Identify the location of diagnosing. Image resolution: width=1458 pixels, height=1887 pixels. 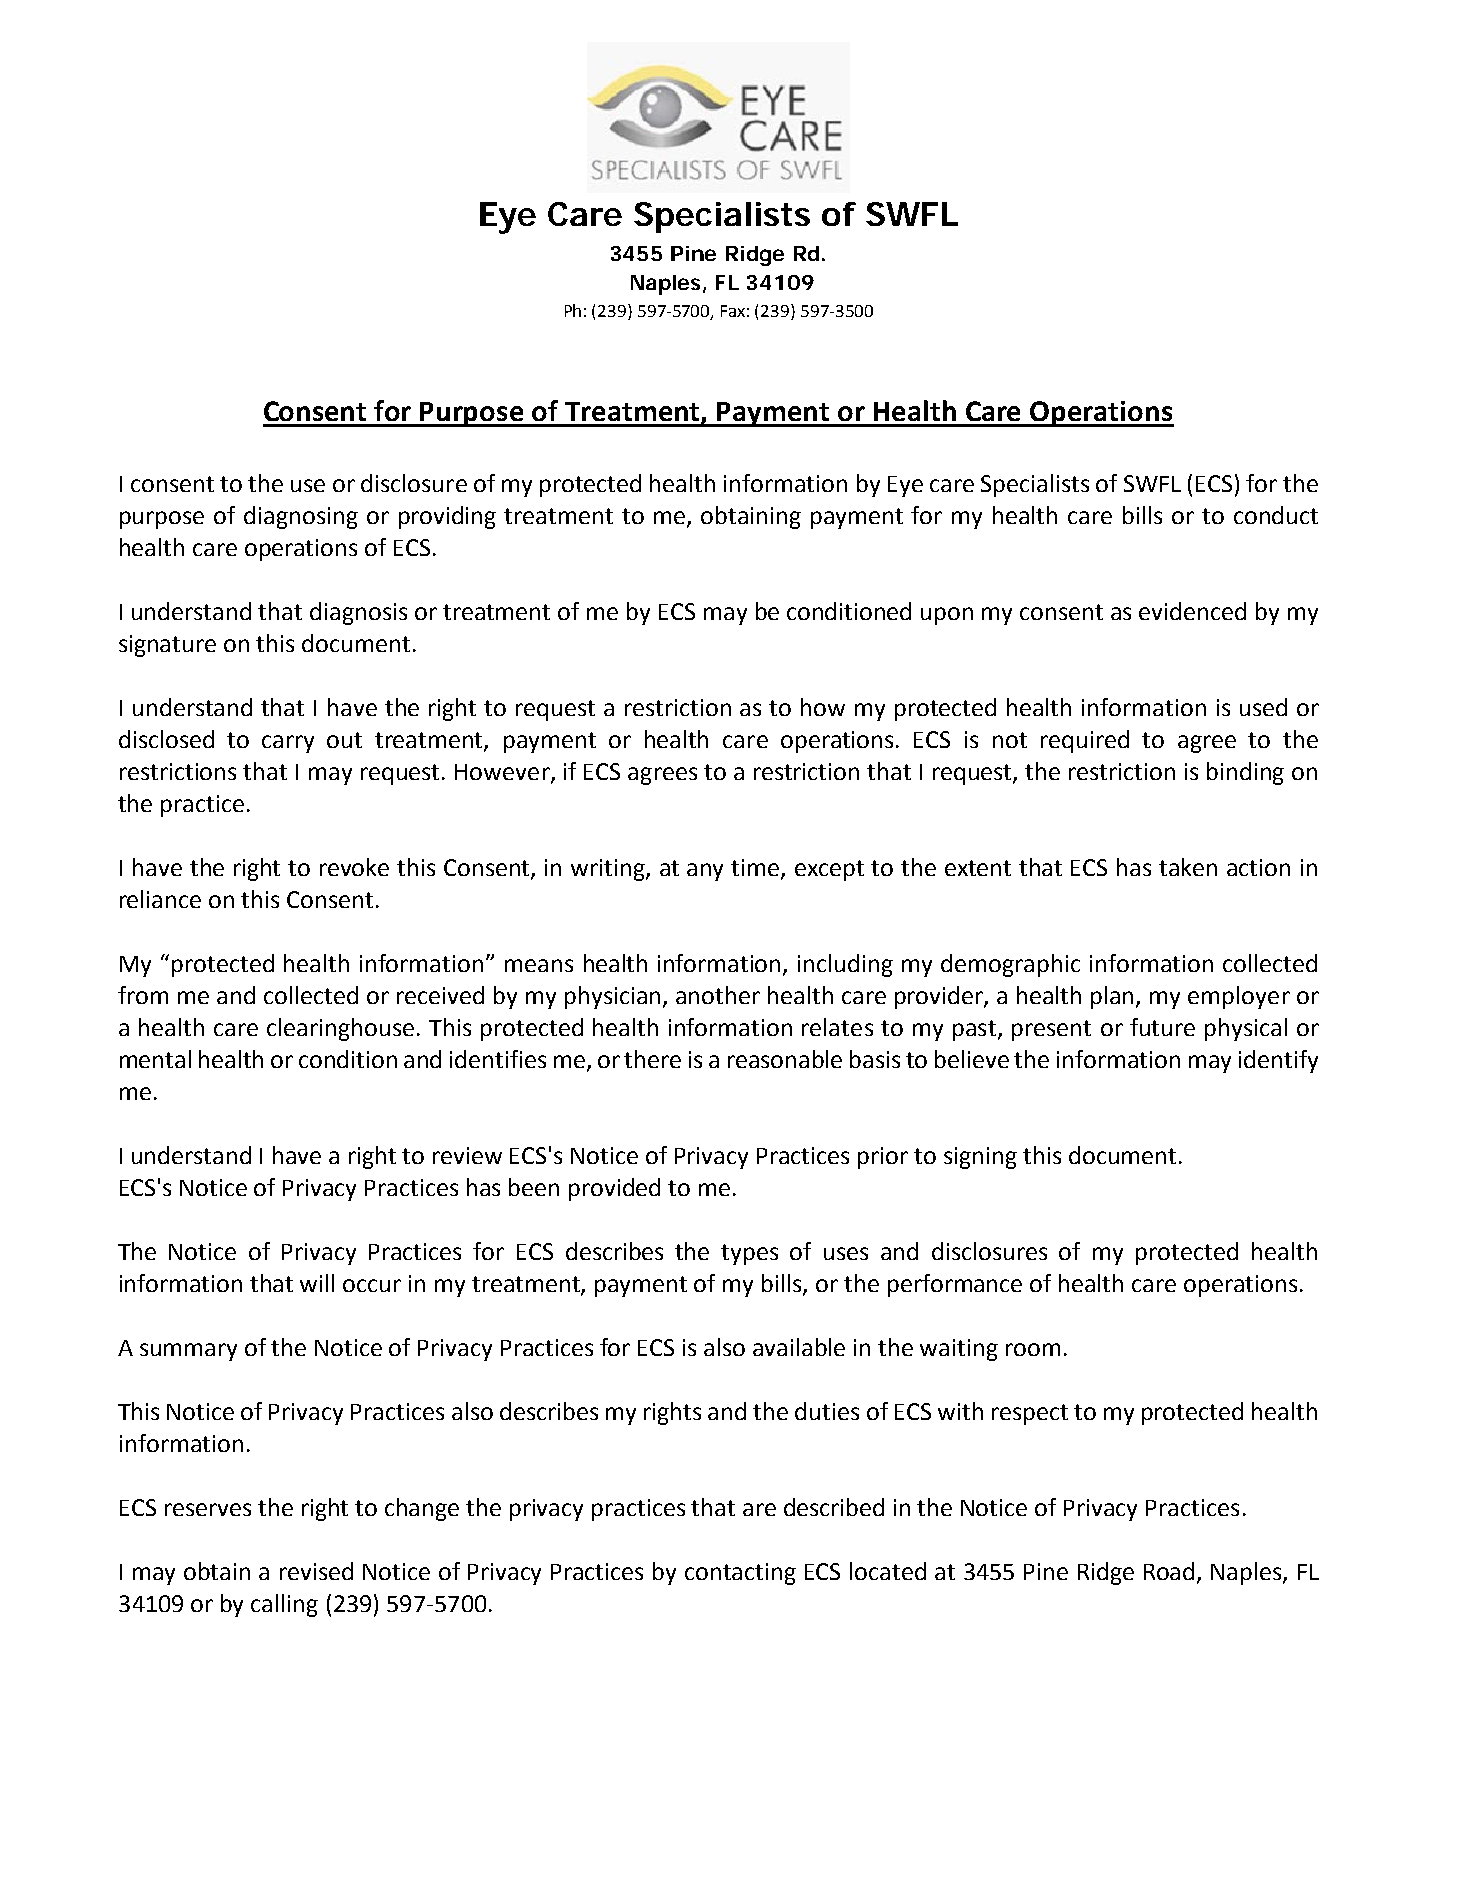
(301, 517).
